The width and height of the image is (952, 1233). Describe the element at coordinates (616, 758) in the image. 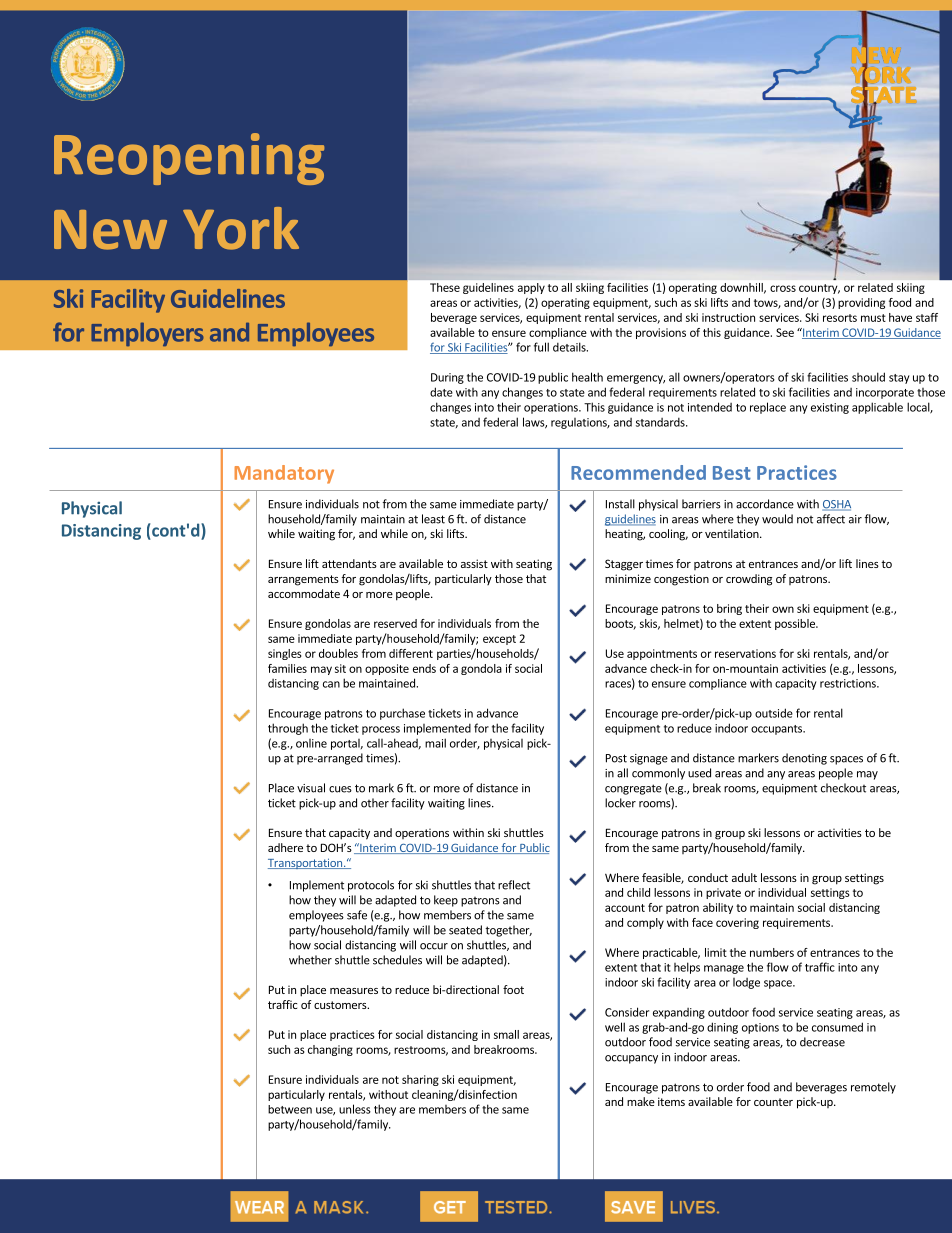

I see `Post` at that location.
